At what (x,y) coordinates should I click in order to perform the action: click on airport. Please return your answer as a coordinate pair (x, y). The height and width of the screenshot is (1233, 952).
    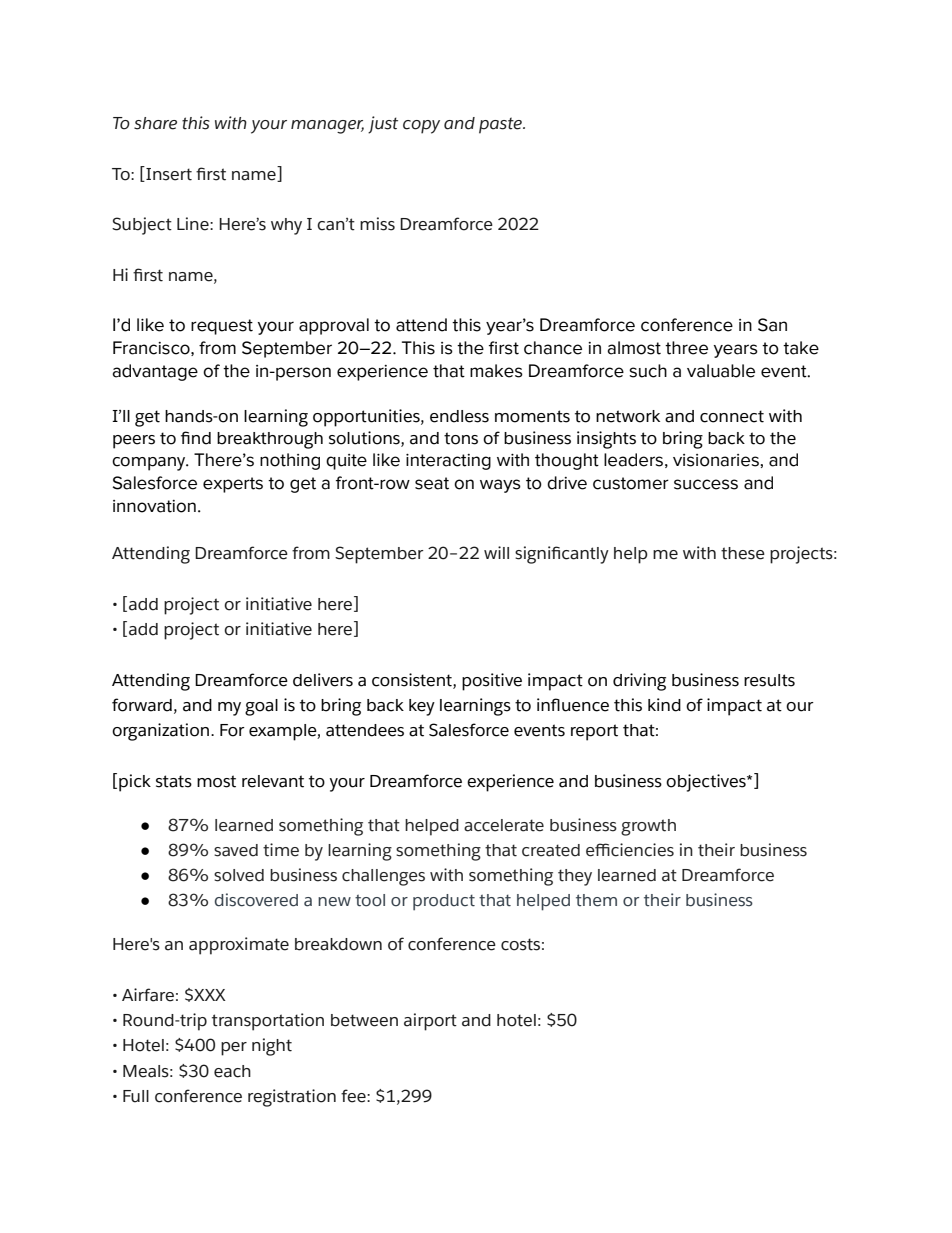
    Looking at the image, I should click on (430, 1022).
